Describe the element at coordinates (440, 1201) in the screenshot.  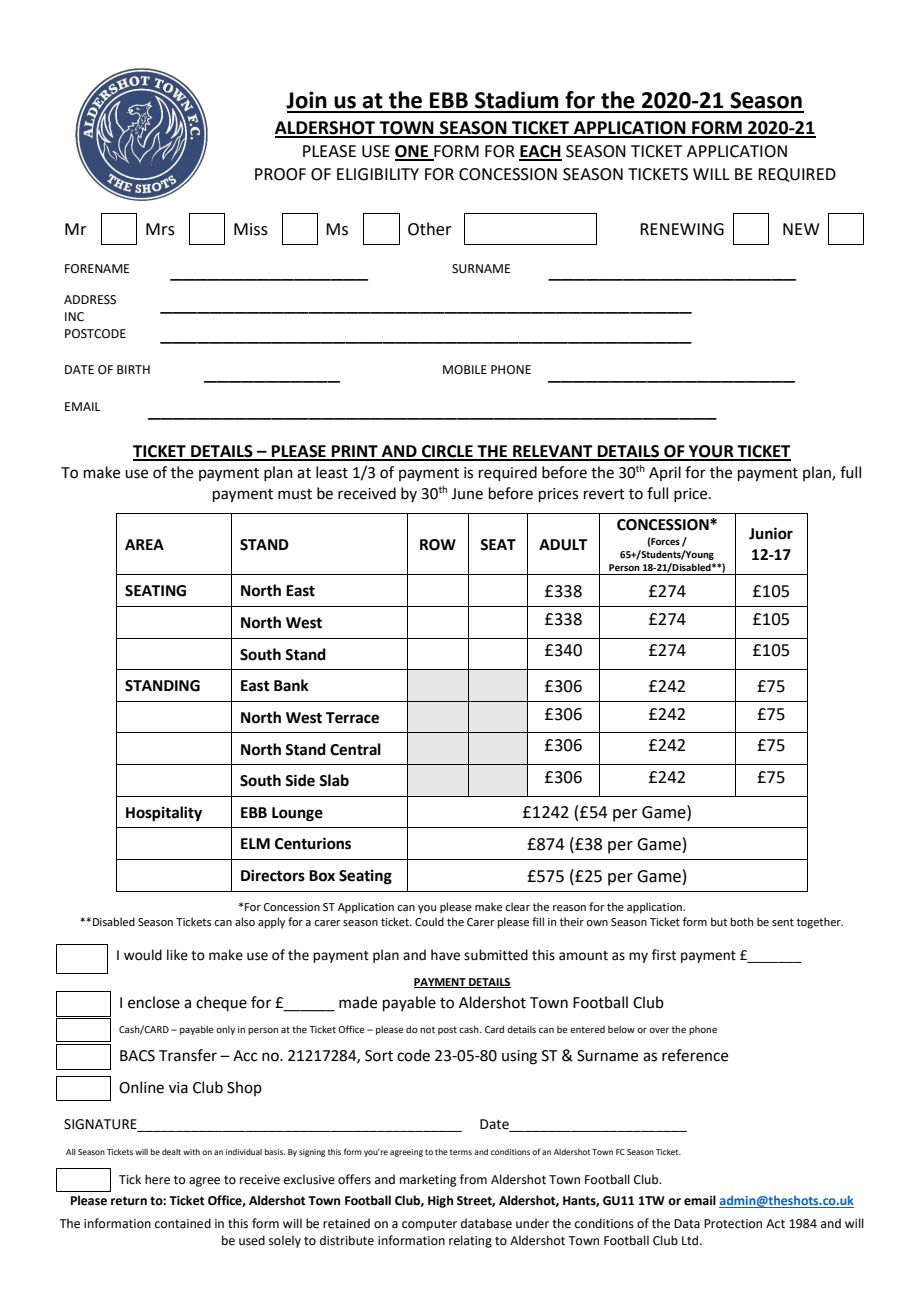
I see `High` at that location.
